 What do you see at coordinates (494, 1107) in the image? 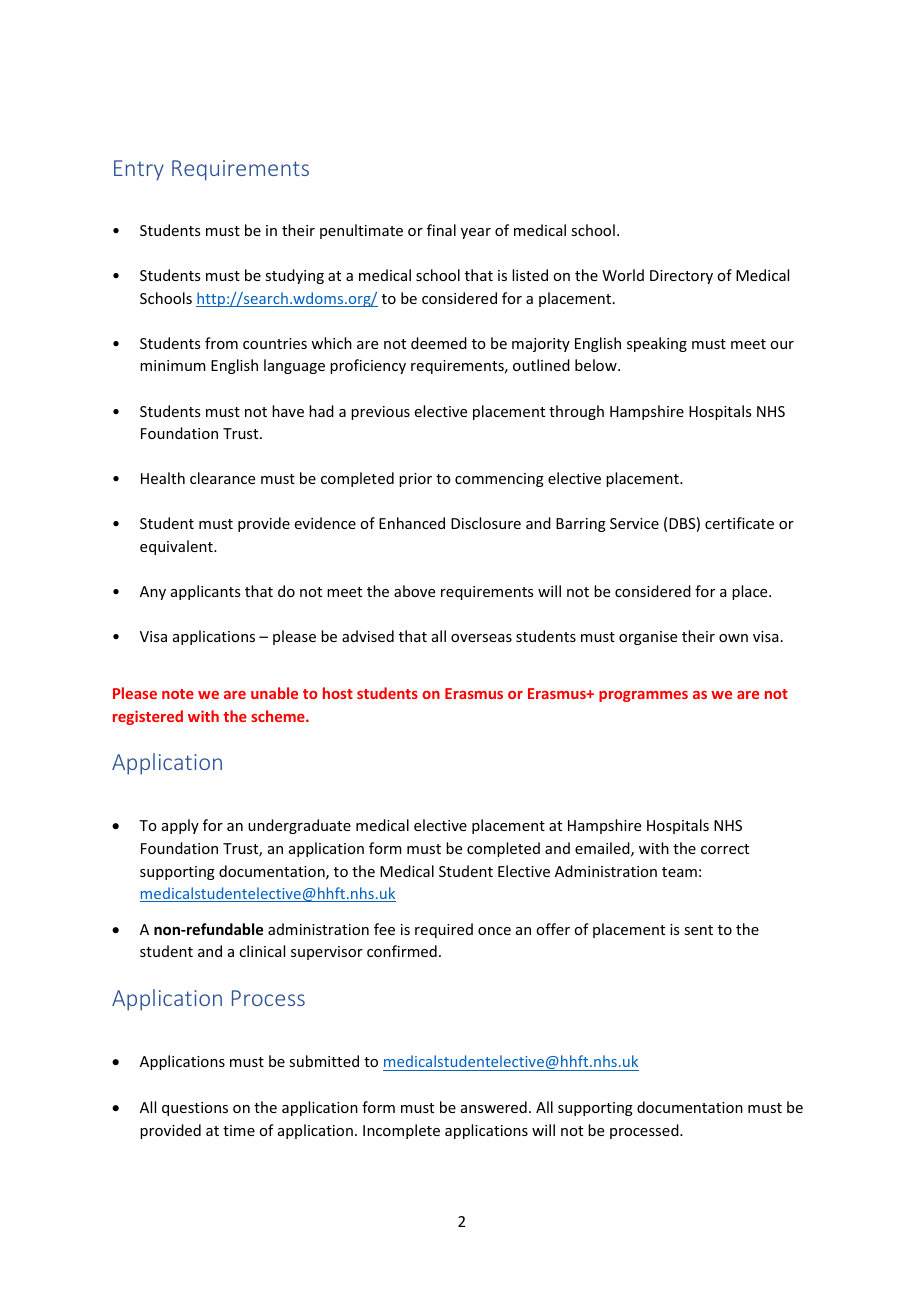
I see `answered` at bounding box center [494, 1107].
